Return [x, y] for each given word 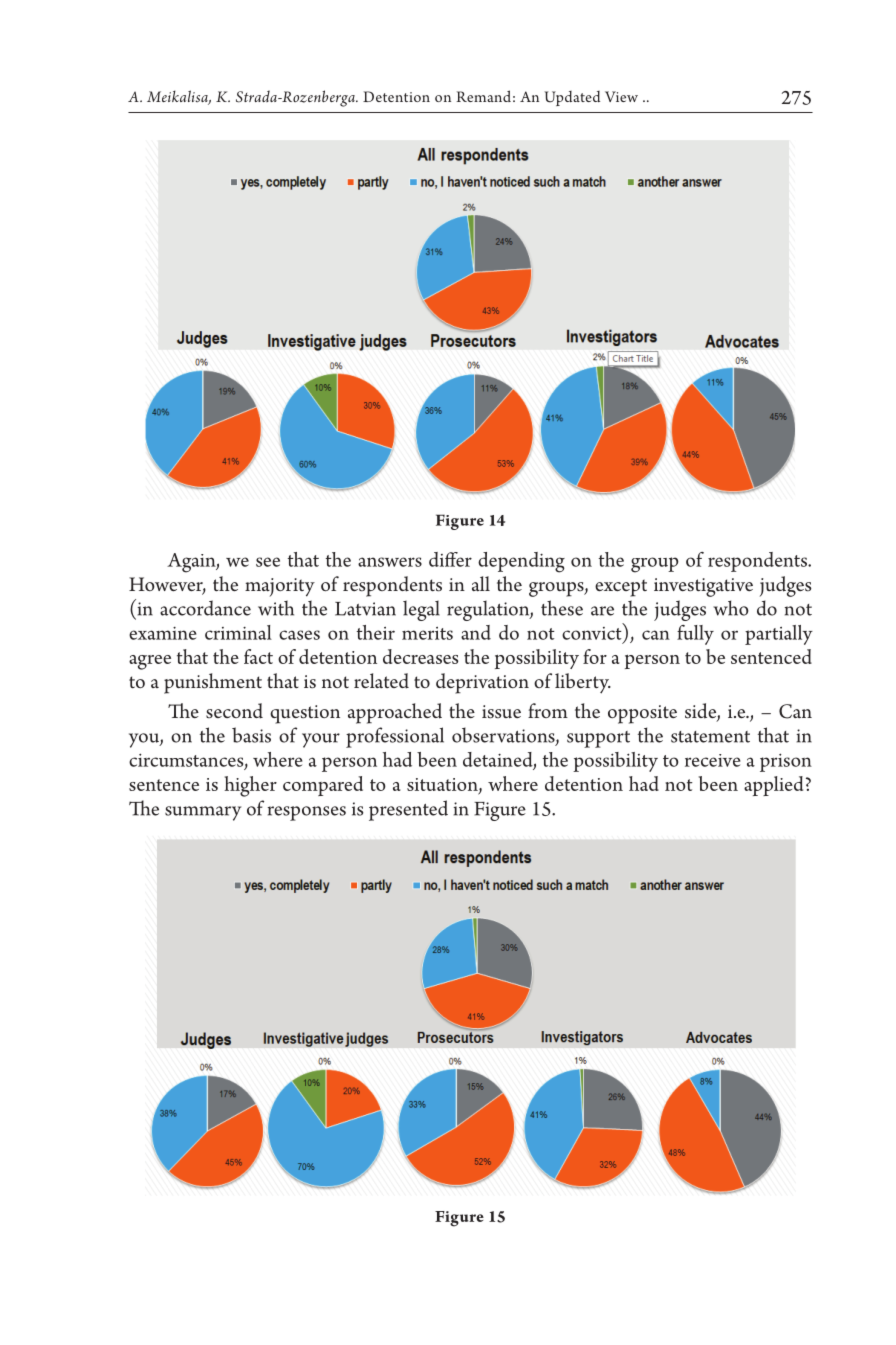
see [268, 562]
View [621, 96]
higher [250, 786]
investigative [703, 587]
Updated [572, 98]
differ [450, 559]
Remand [483, 96]
